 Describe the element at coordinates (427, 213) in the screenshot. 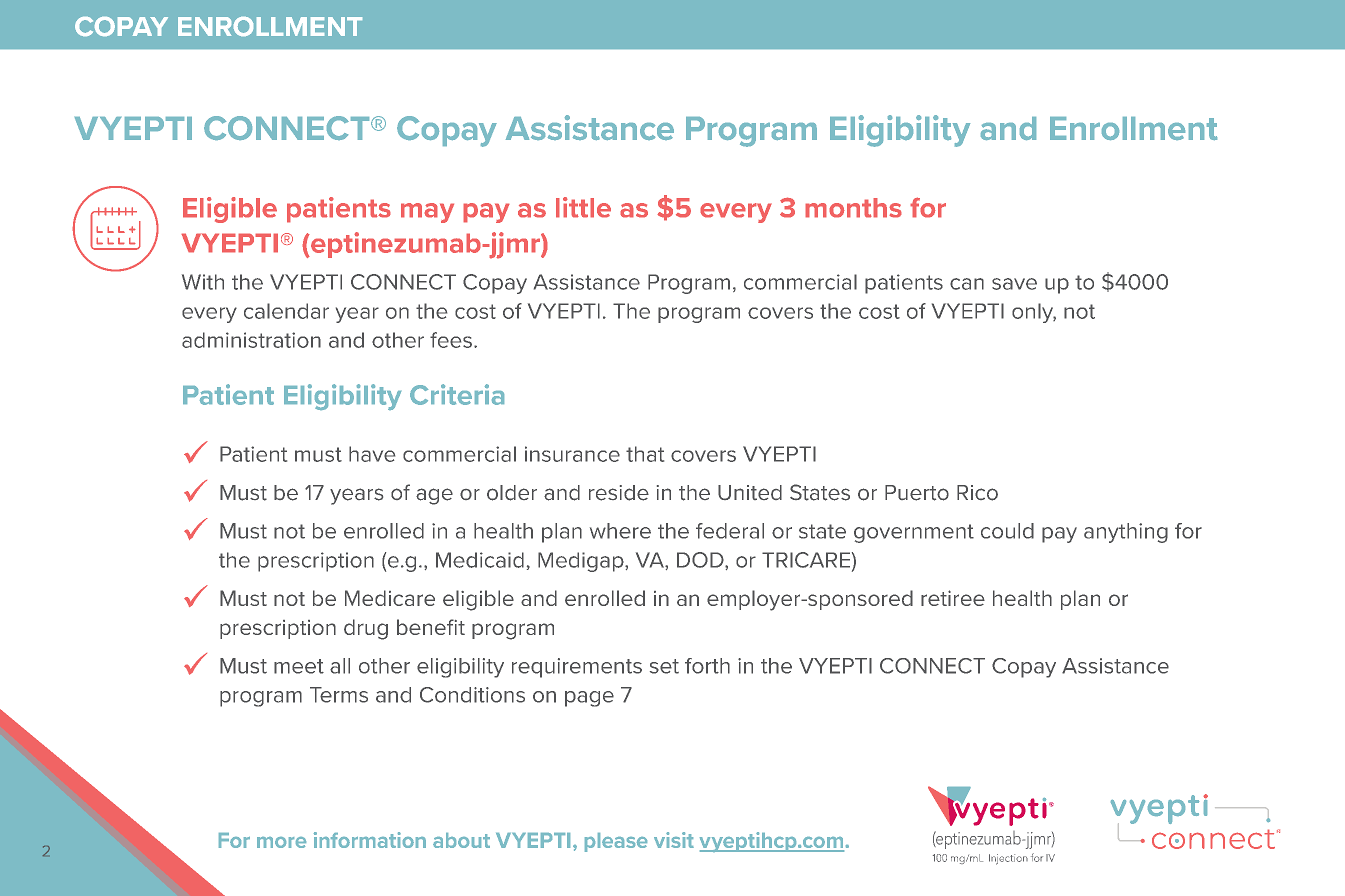

I see `may` at that location.
